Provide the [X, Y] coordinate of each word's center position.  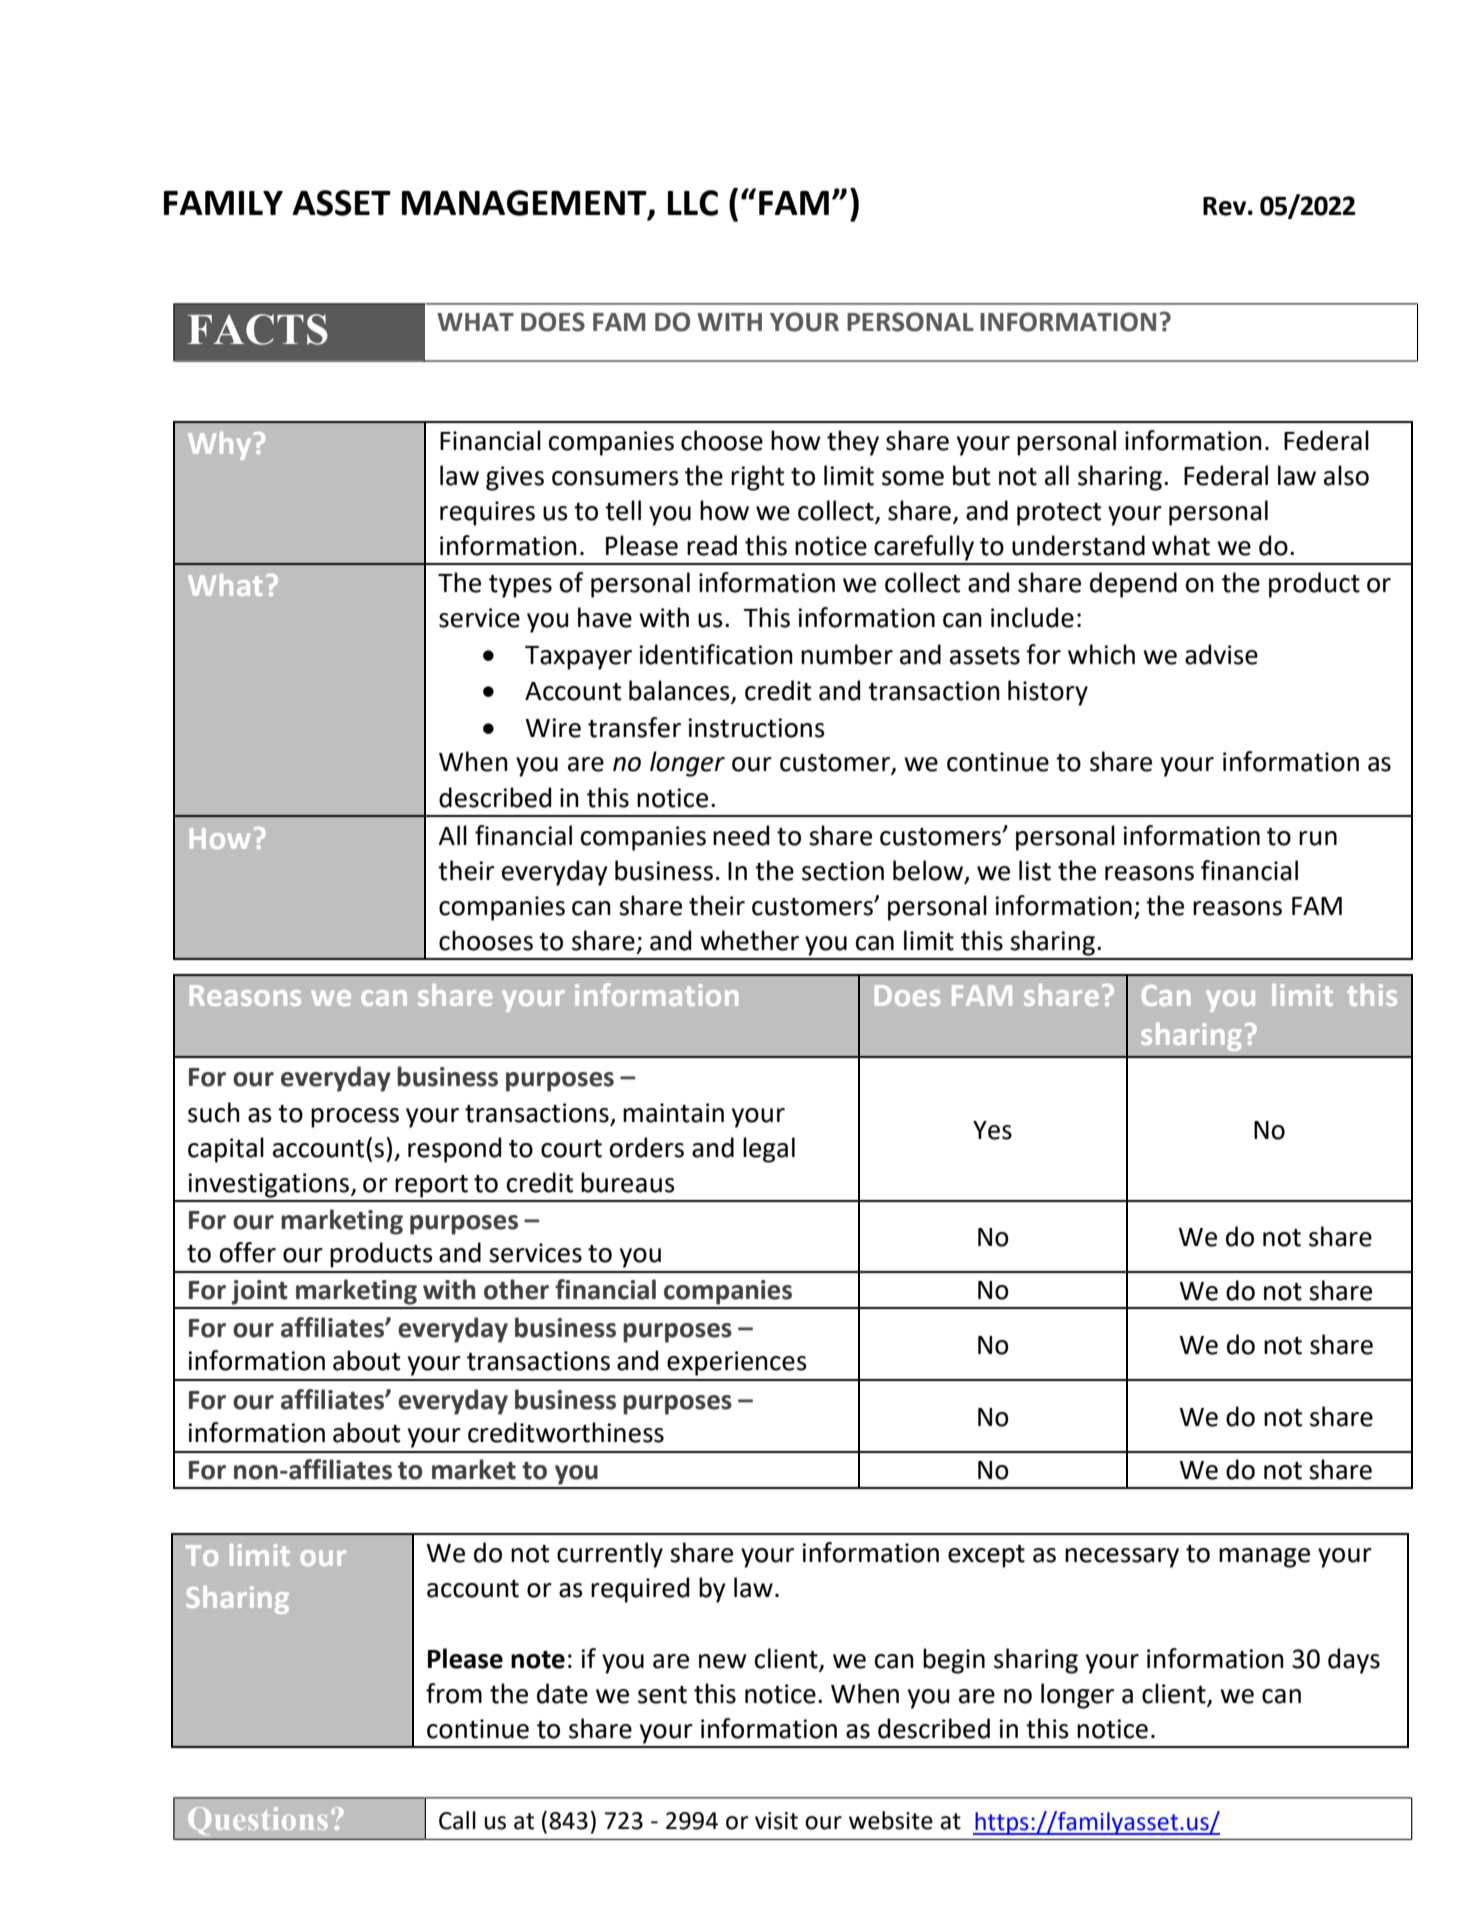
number [847, 654]
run [1318, 838]
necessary [1122, 1558]
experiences [737, 1363]
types [520, 586]
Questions [258, 1821]
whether [749, 940]
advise [1221, 654]
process [355, 1118]
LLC [693, 203]
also [1346, 475]
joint [259, 1292]
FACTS [258, 329]
